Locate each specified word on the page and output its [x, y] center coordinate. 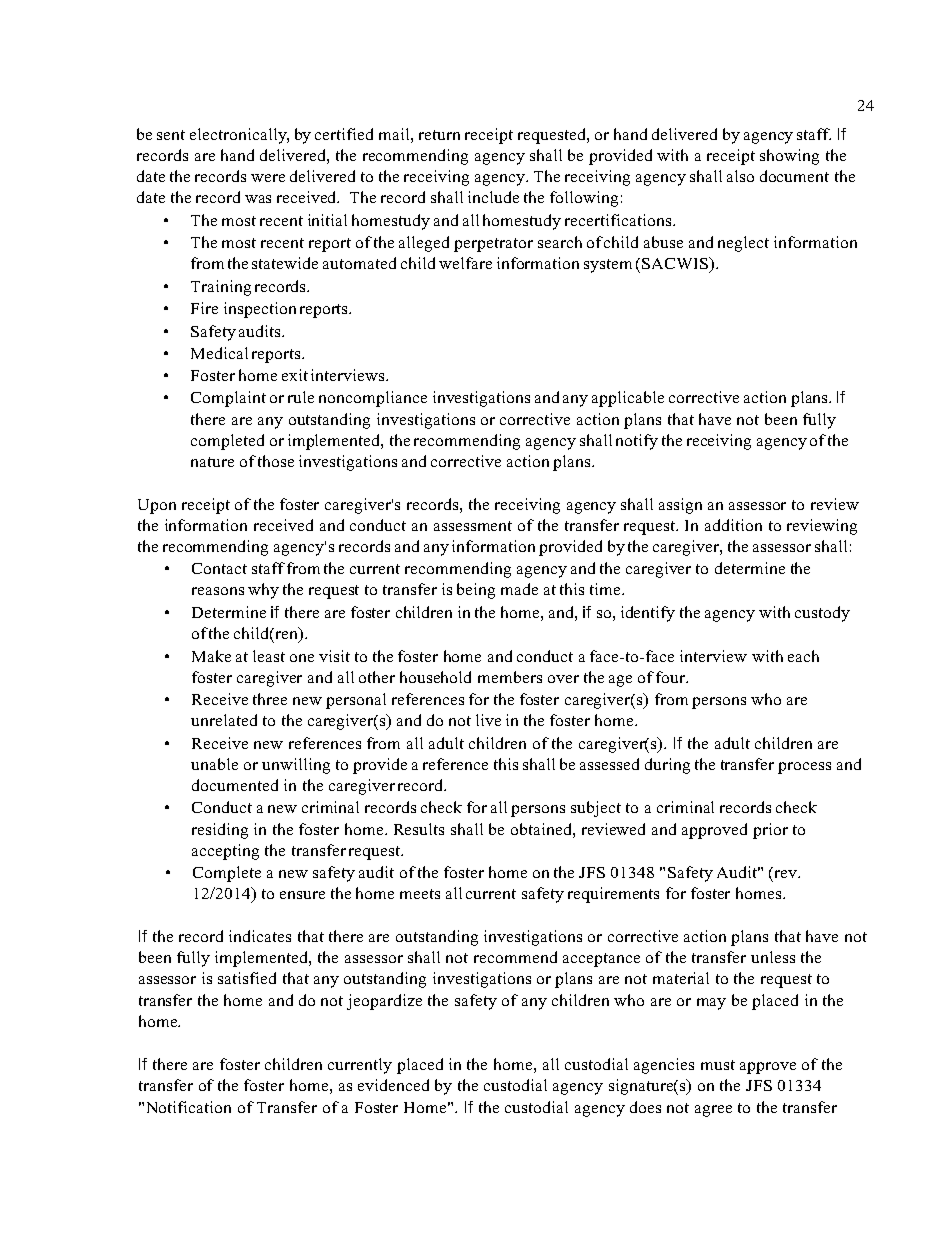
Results [419, 829]
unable [214, 764]
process [804, 768]
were [268, 178]
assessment [473, 526]
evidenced [393, 1085]
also [740, 176]
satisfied [247, 978]
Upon [157, 506]
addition [733, 525]
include [493, 197]
